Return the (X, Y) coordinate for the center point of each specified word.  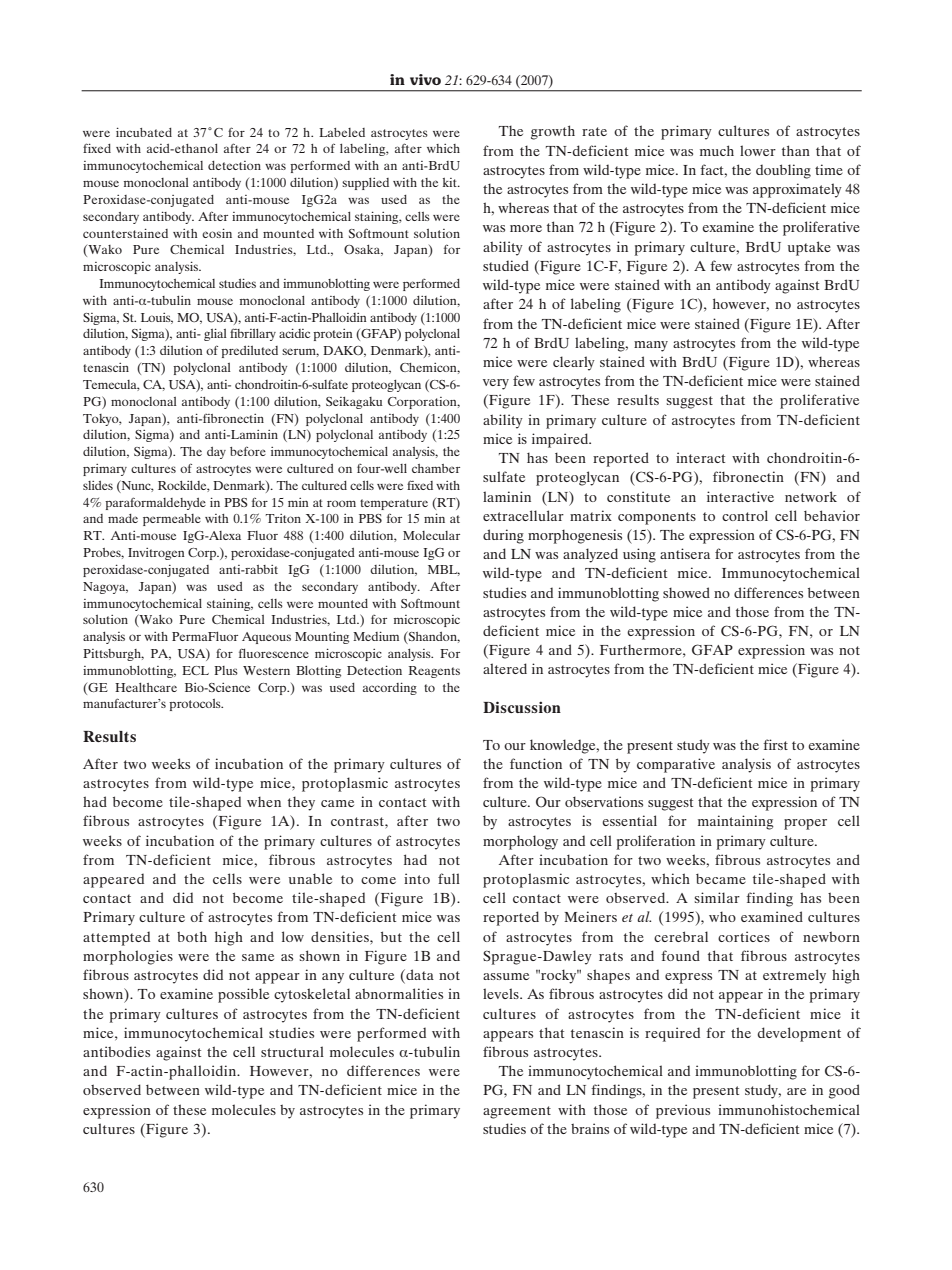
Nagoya (105, 588)
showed (686, 592)
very (496, 384)
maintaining (736, 822)
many (651, 346)
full (449, 878)
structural (292, 1051)
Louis (157, 318)
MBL (444, 570)
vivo (425, 79)
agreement (517, 1112)
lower (758, 150)
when (264, 801)
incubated (144, 132)
